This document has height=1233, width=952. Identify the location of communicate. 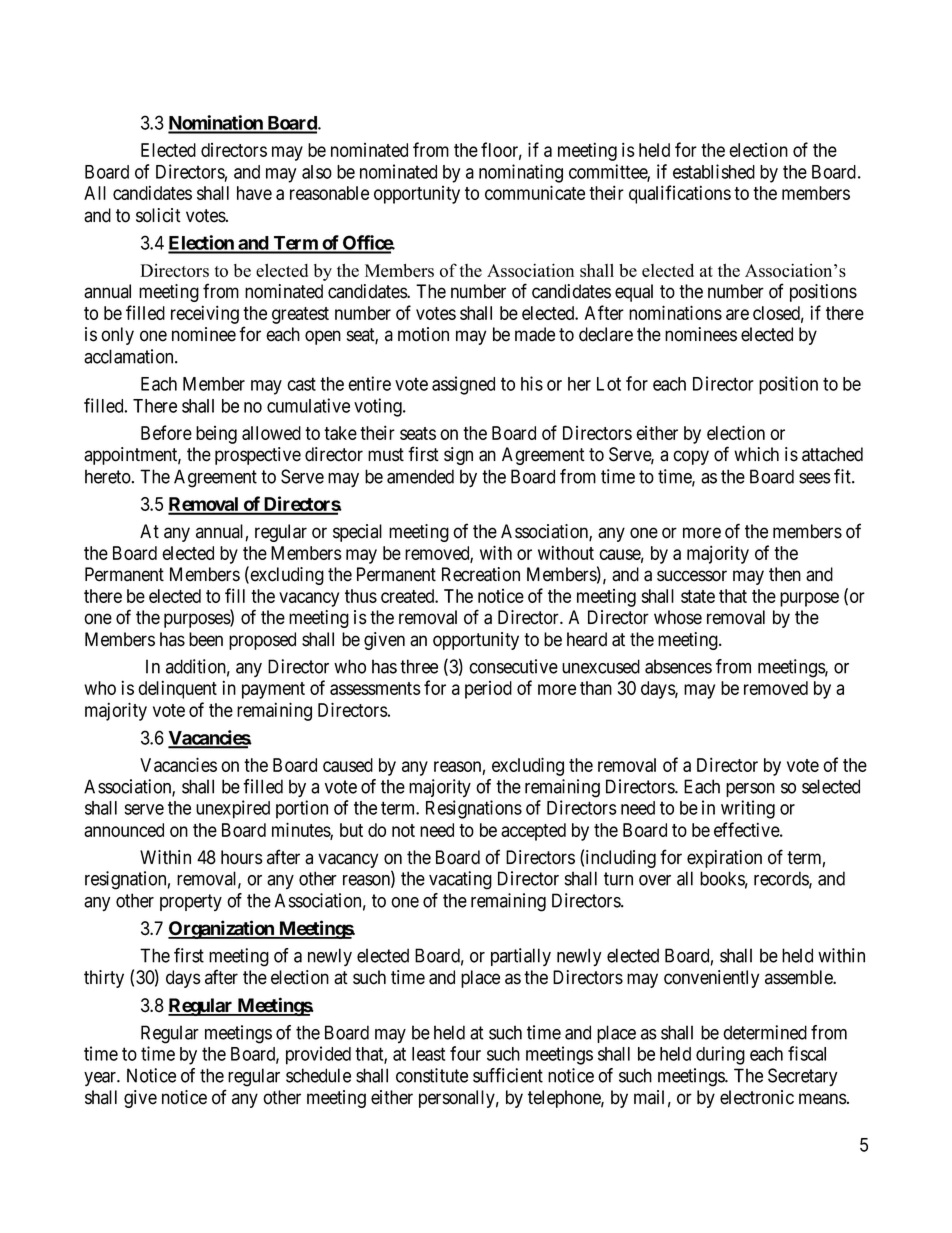
(535, 192).
